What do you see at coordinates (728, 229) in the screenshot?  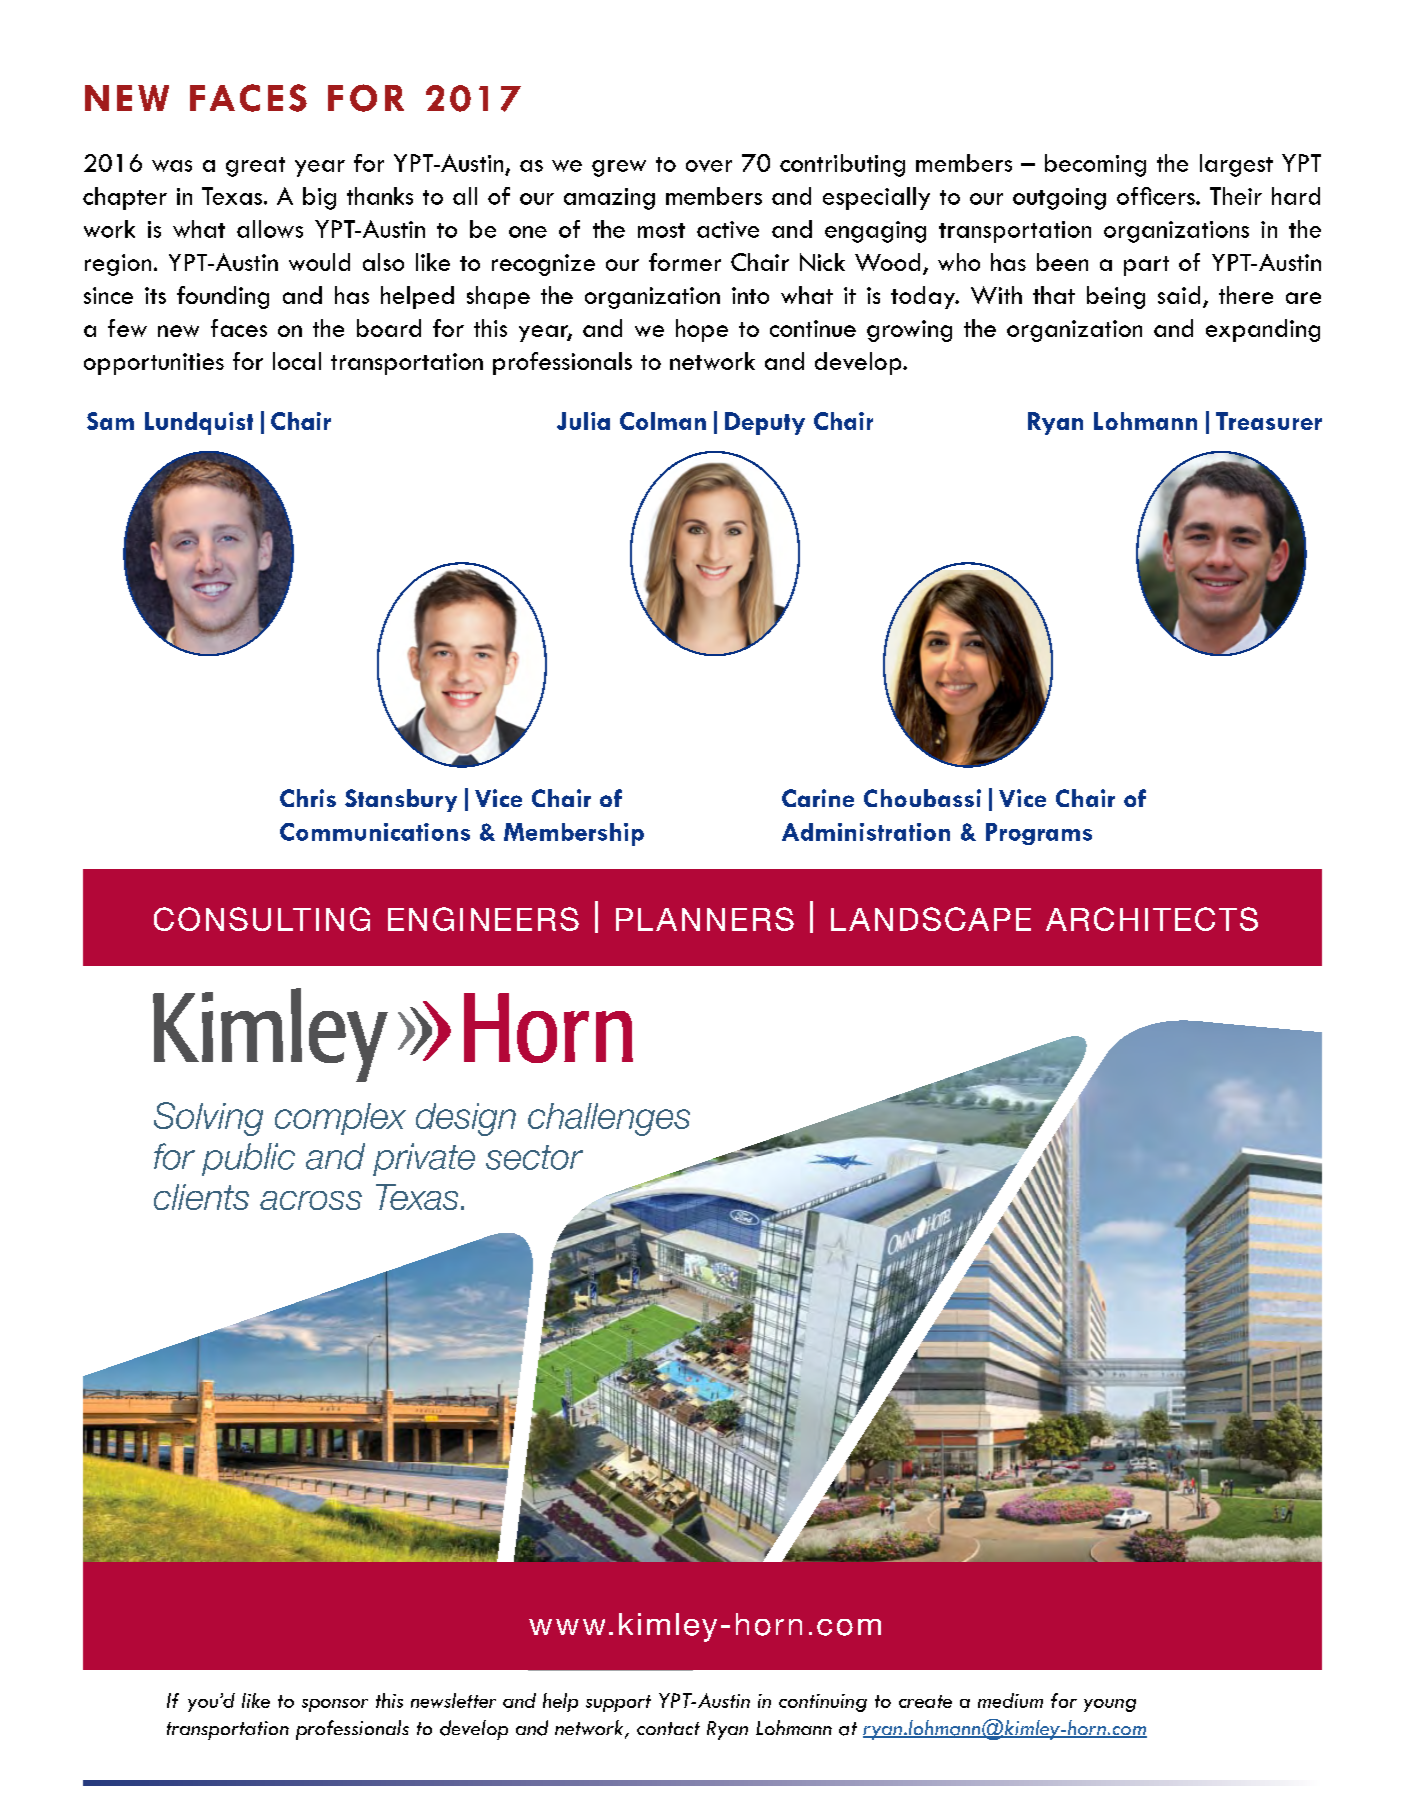 I see `active` at bounding box center [728, 229].
